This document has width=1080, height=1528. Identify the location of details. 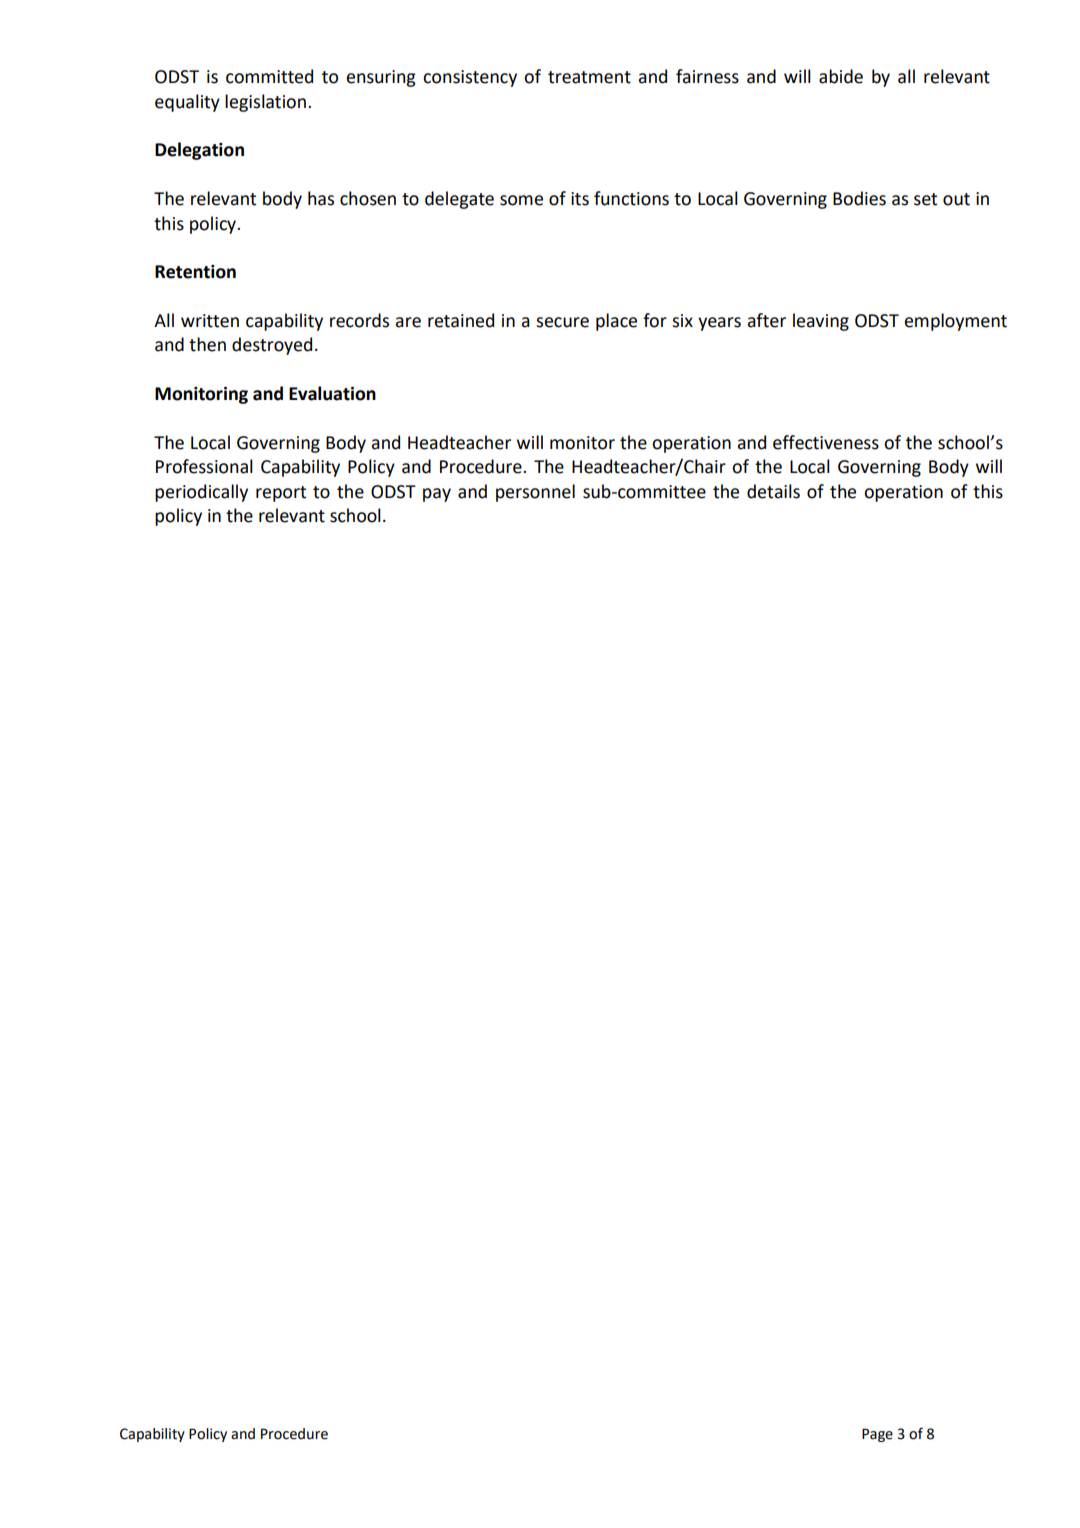
(773, 491).
